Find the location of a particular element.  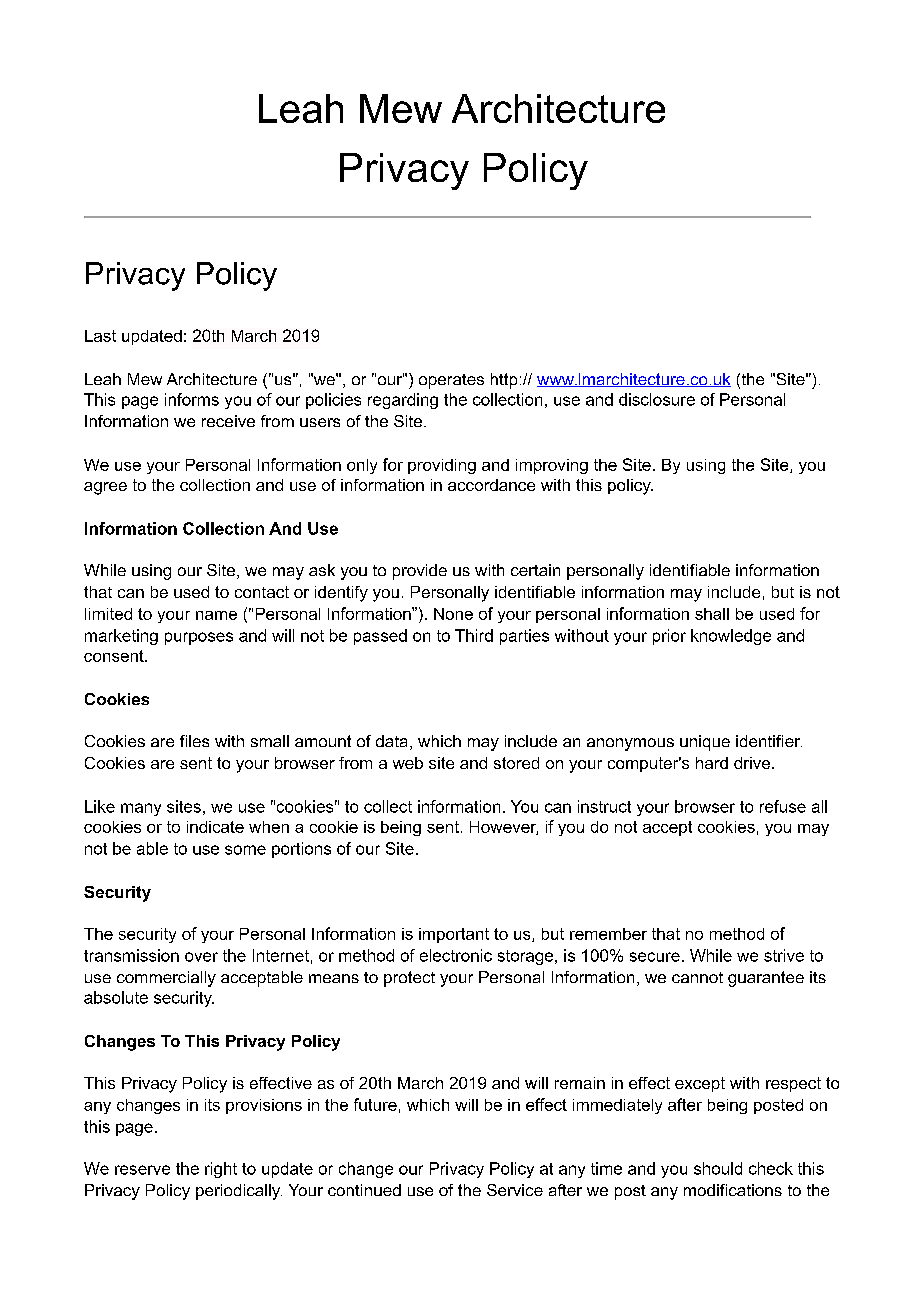

informs is located at coordinates (192, 399).
